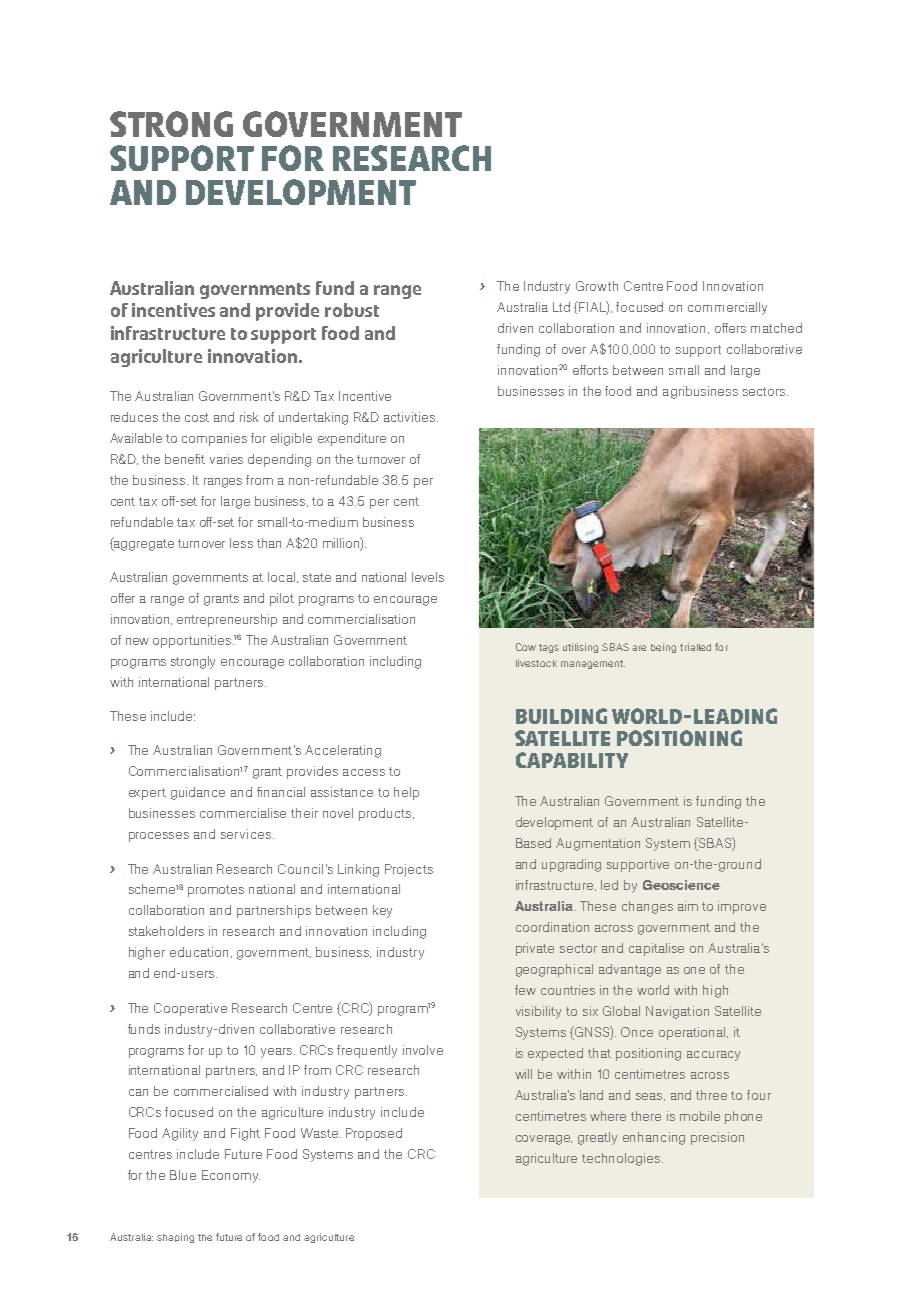 This image has height=1308, width=924. Describe the element at coordinates (693, 1033) in the image. I see `operational` at that location.
